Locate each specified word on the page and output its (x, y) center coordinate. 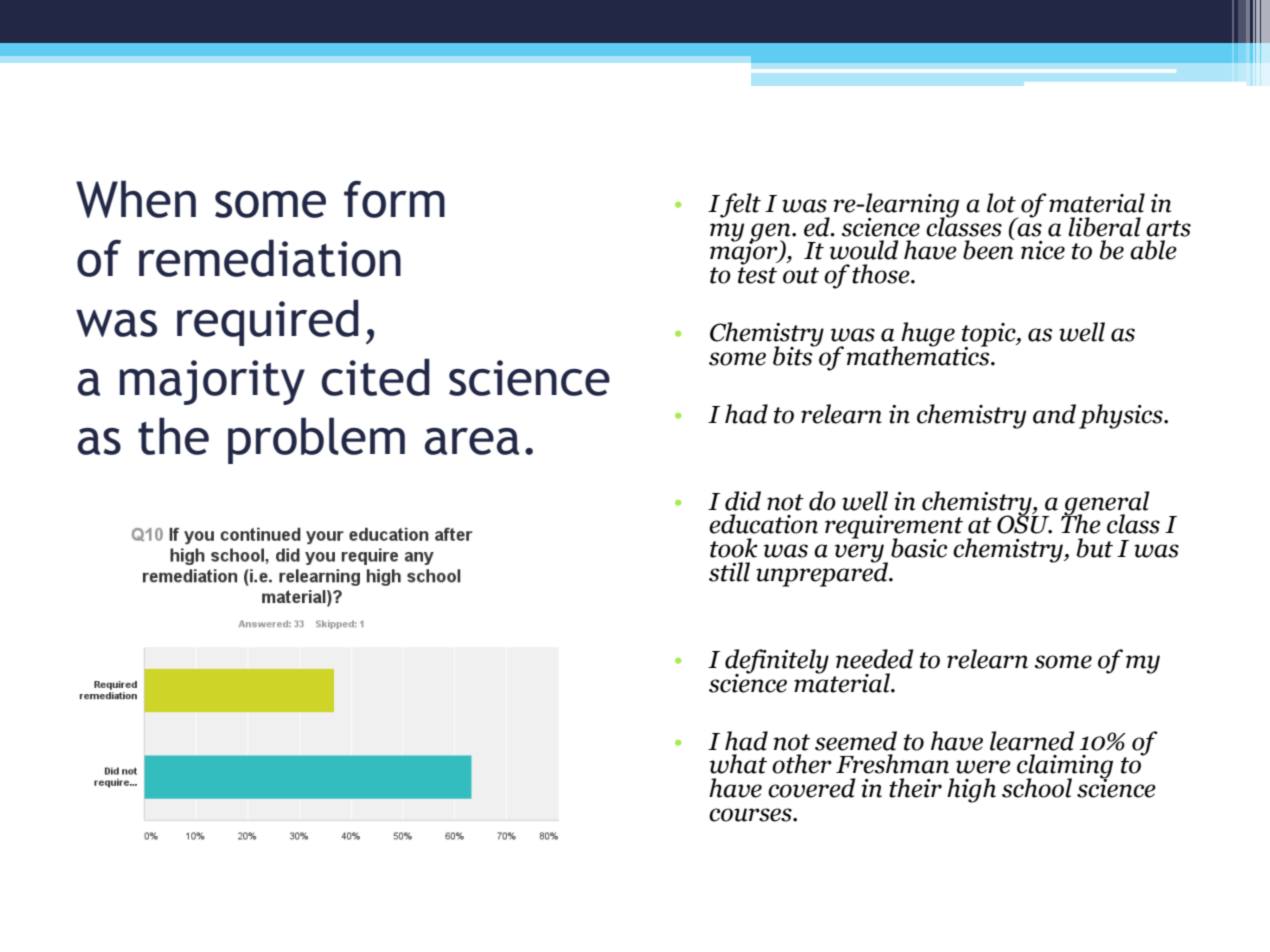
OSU (1024, 523)
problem (316, 440)
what (738, 764)
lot (1001, 203)
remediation (270, 258)
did (743, 501)
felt (740, 205)
